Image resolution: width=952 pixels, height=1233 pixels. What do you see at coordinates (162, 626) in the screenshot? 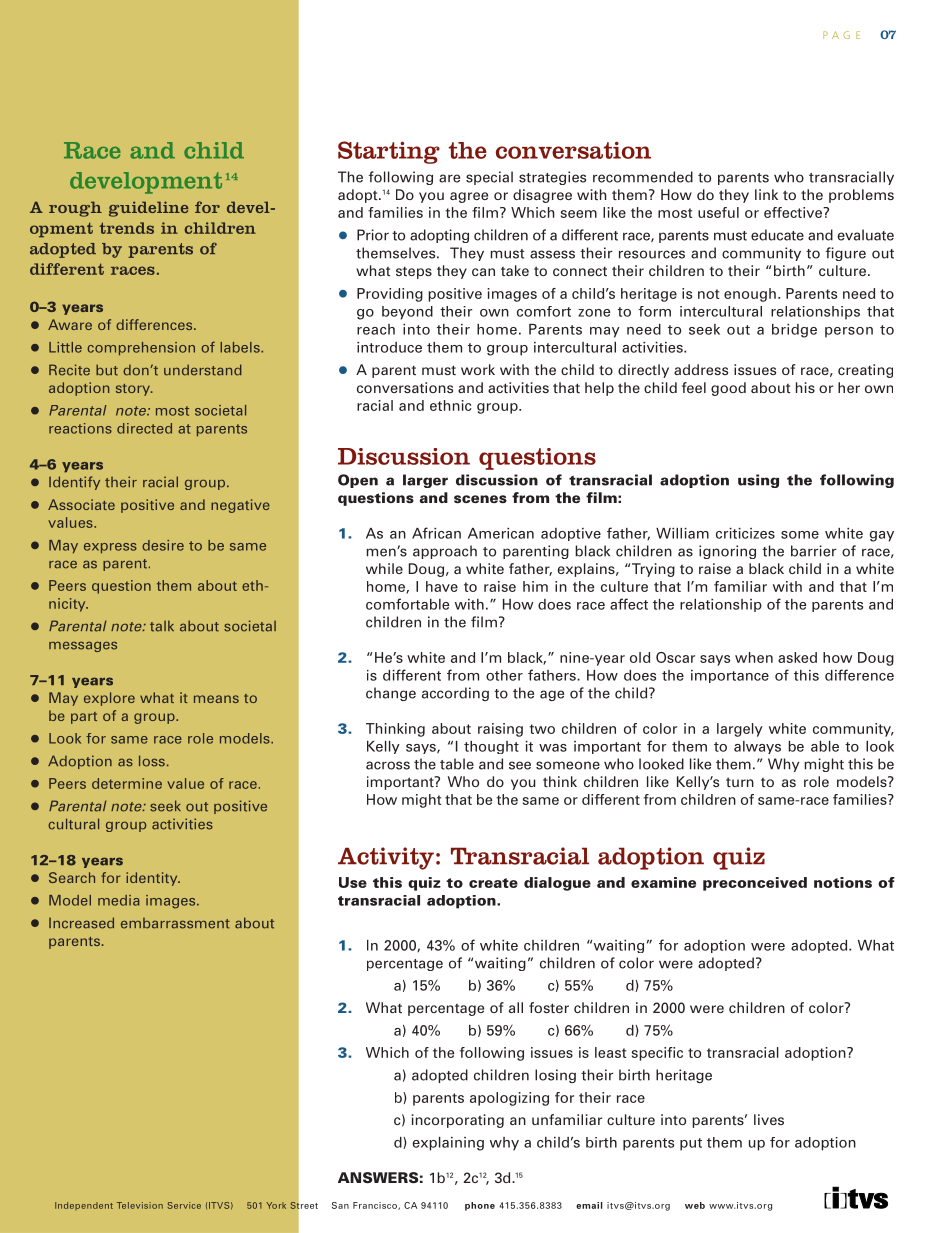
I see `talk` at bounding box center [162, 626].
